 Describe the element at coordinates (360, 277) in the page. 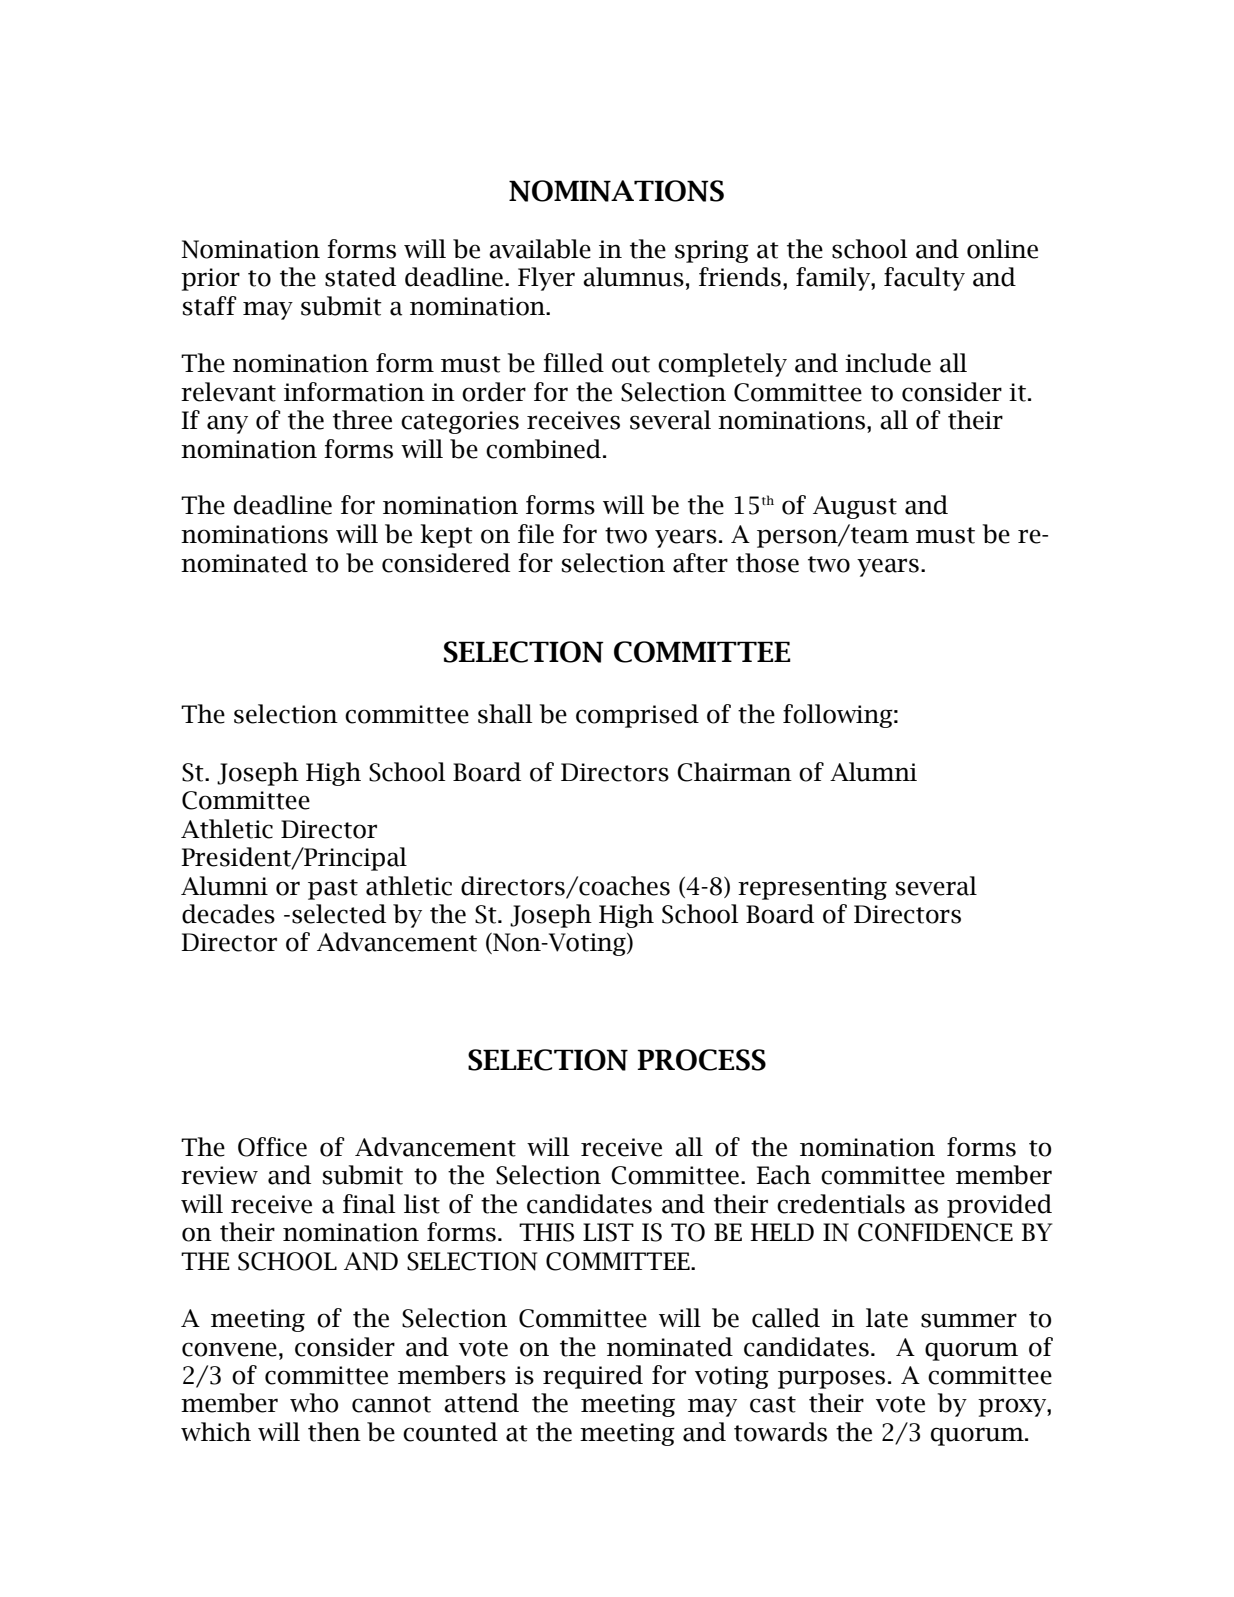

I see `stated` at that location.
